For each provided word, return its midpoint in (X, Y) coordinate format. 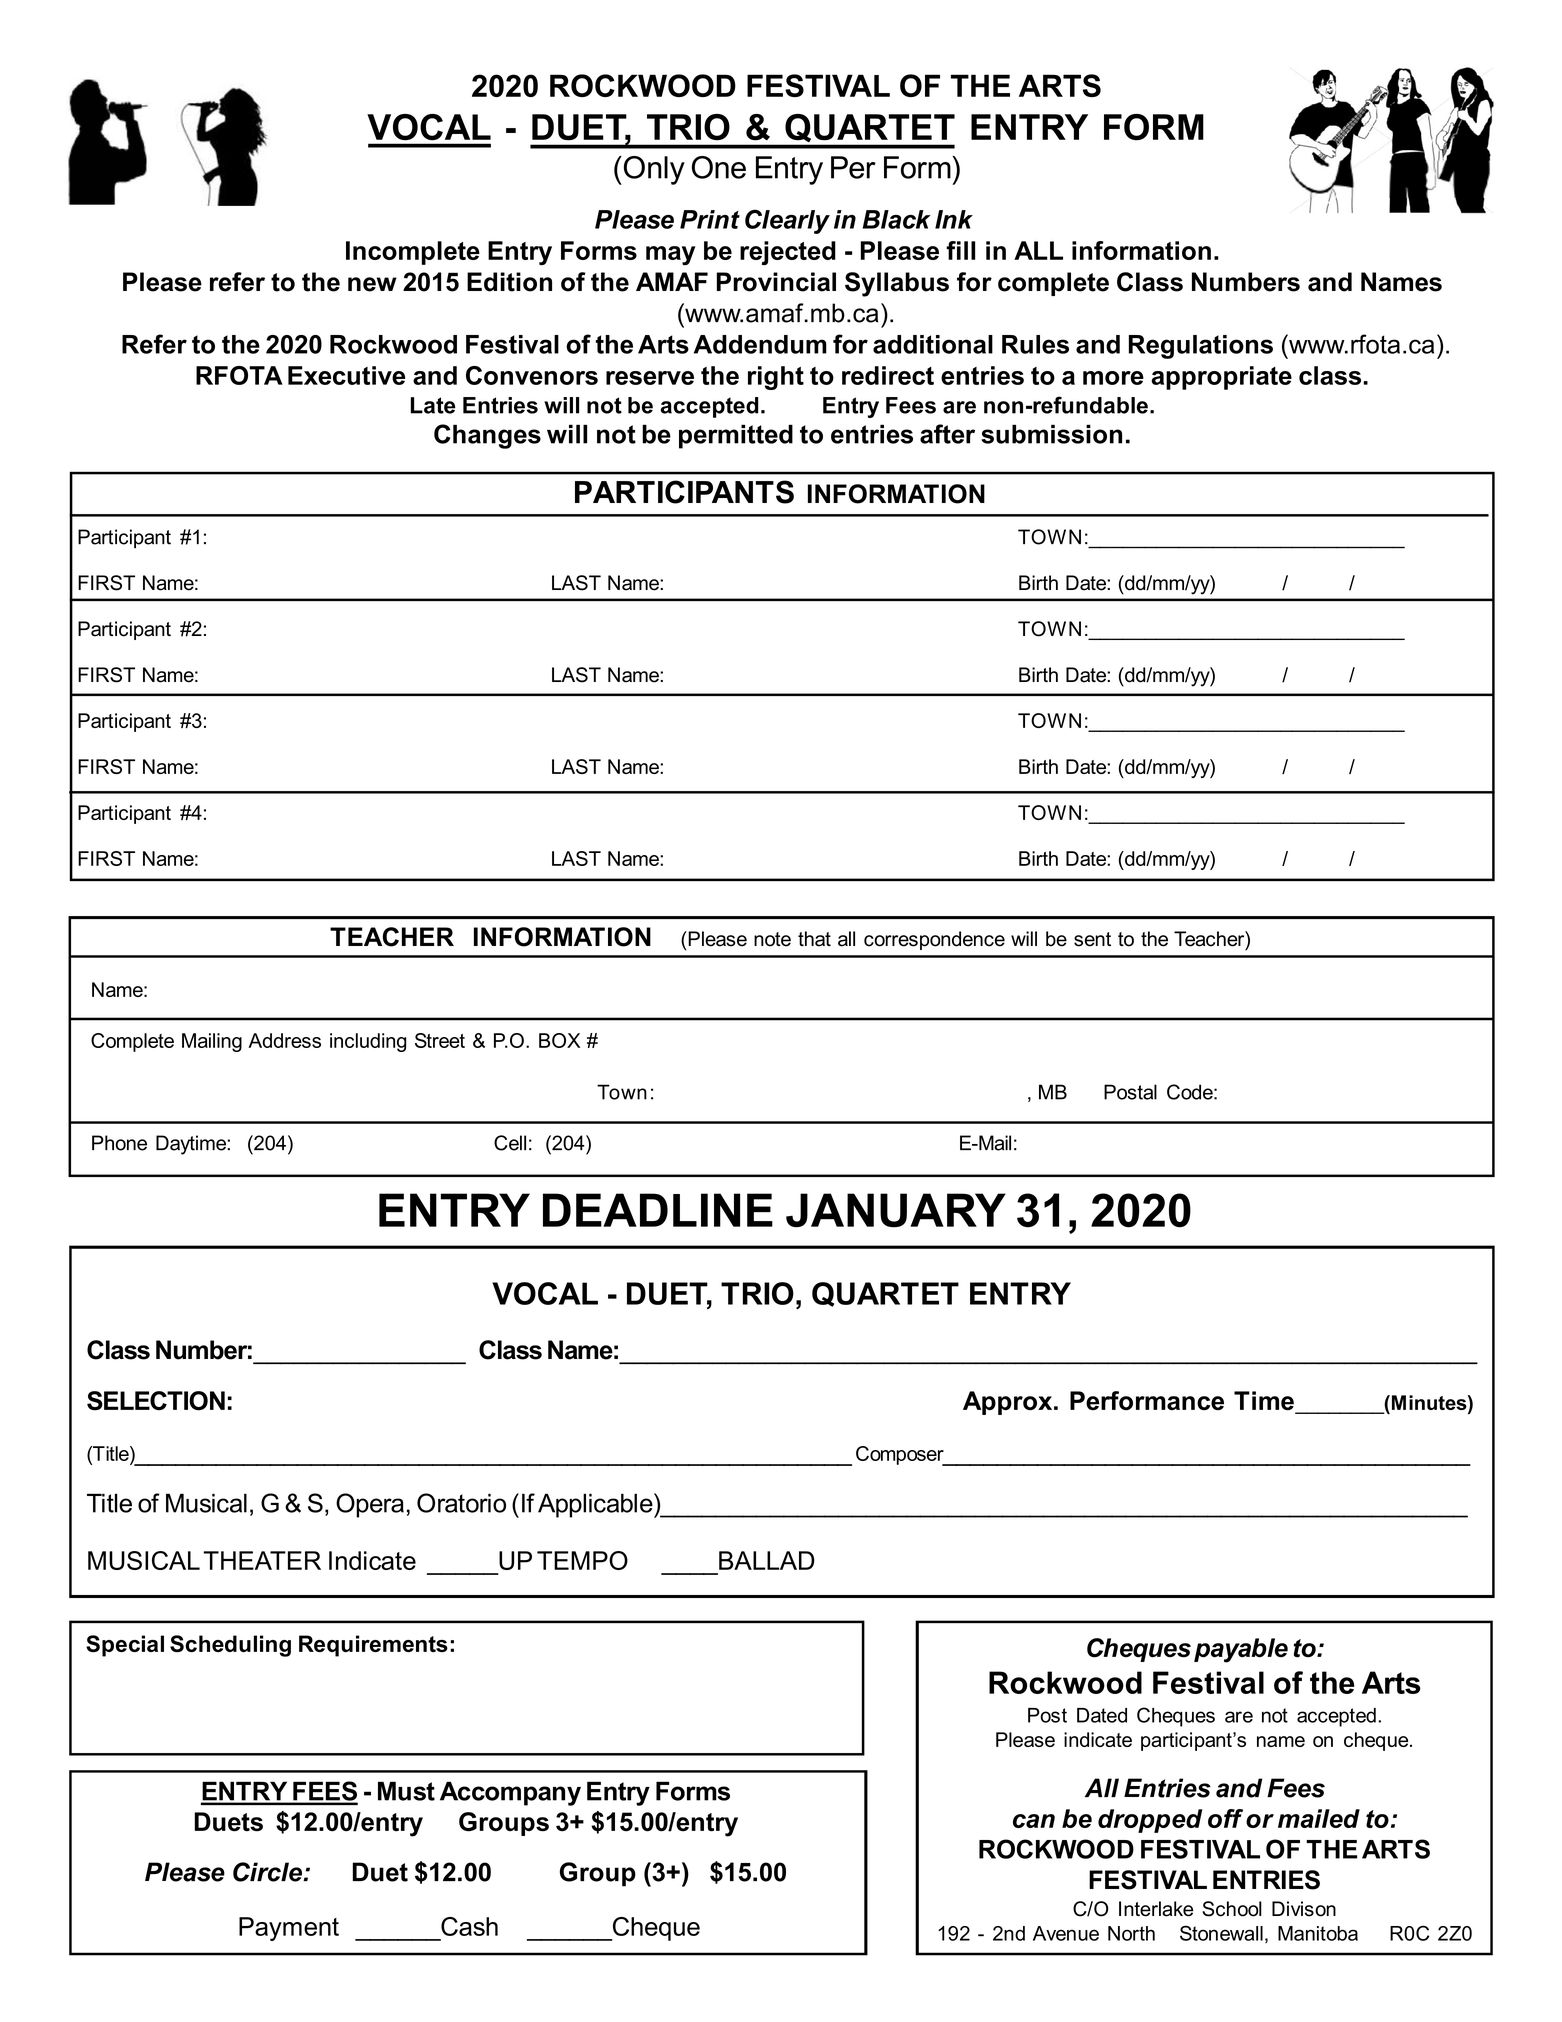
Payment (289, 1929)
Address (284, 1040)
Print (710, 219)
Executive (346, 375)
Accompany (510, 1793)
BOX (559, 1040)
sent (1092, 939)
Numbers (1246, 282)
